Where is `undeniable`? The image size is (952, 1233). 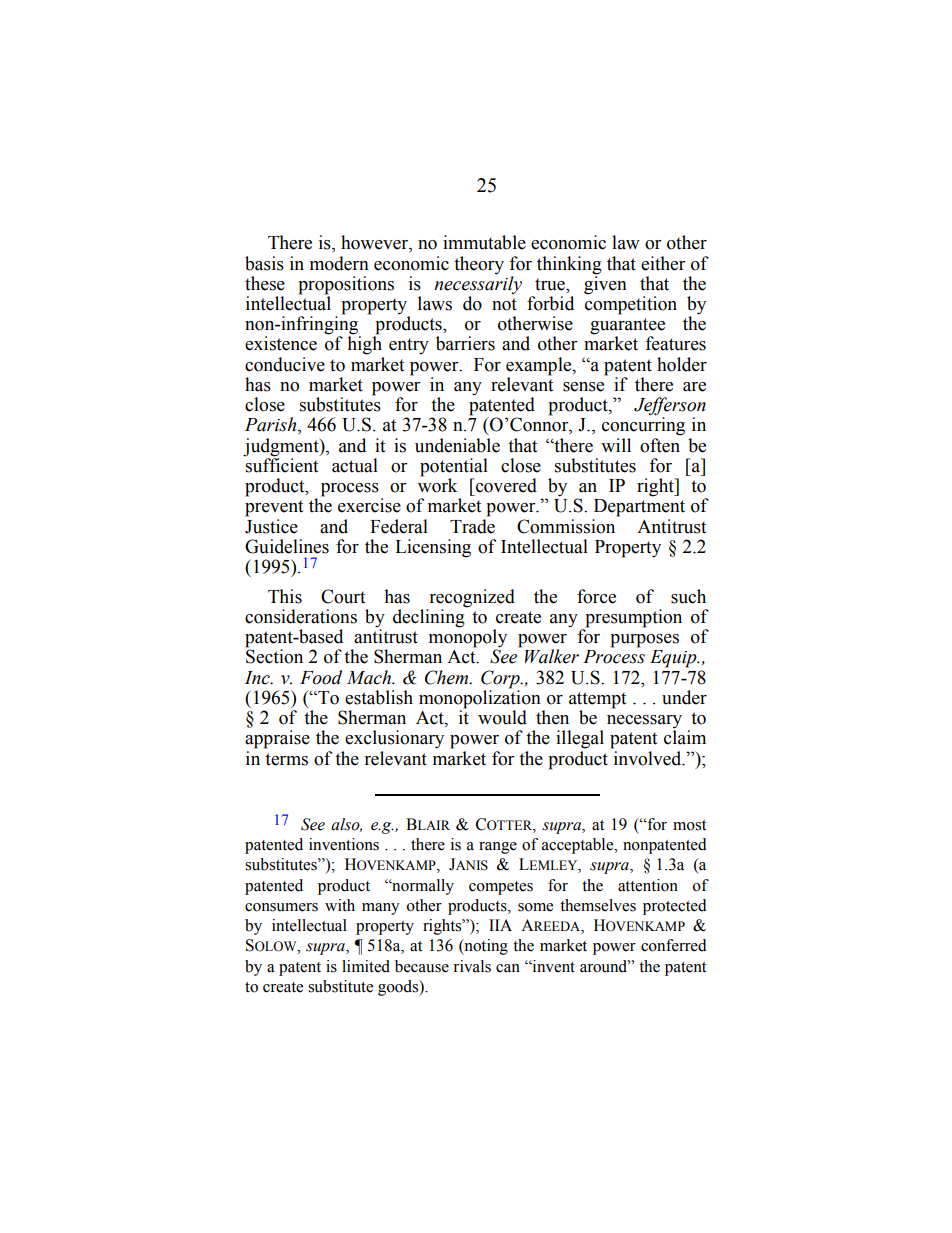
undeniable is located at coordinates (457, 445).
